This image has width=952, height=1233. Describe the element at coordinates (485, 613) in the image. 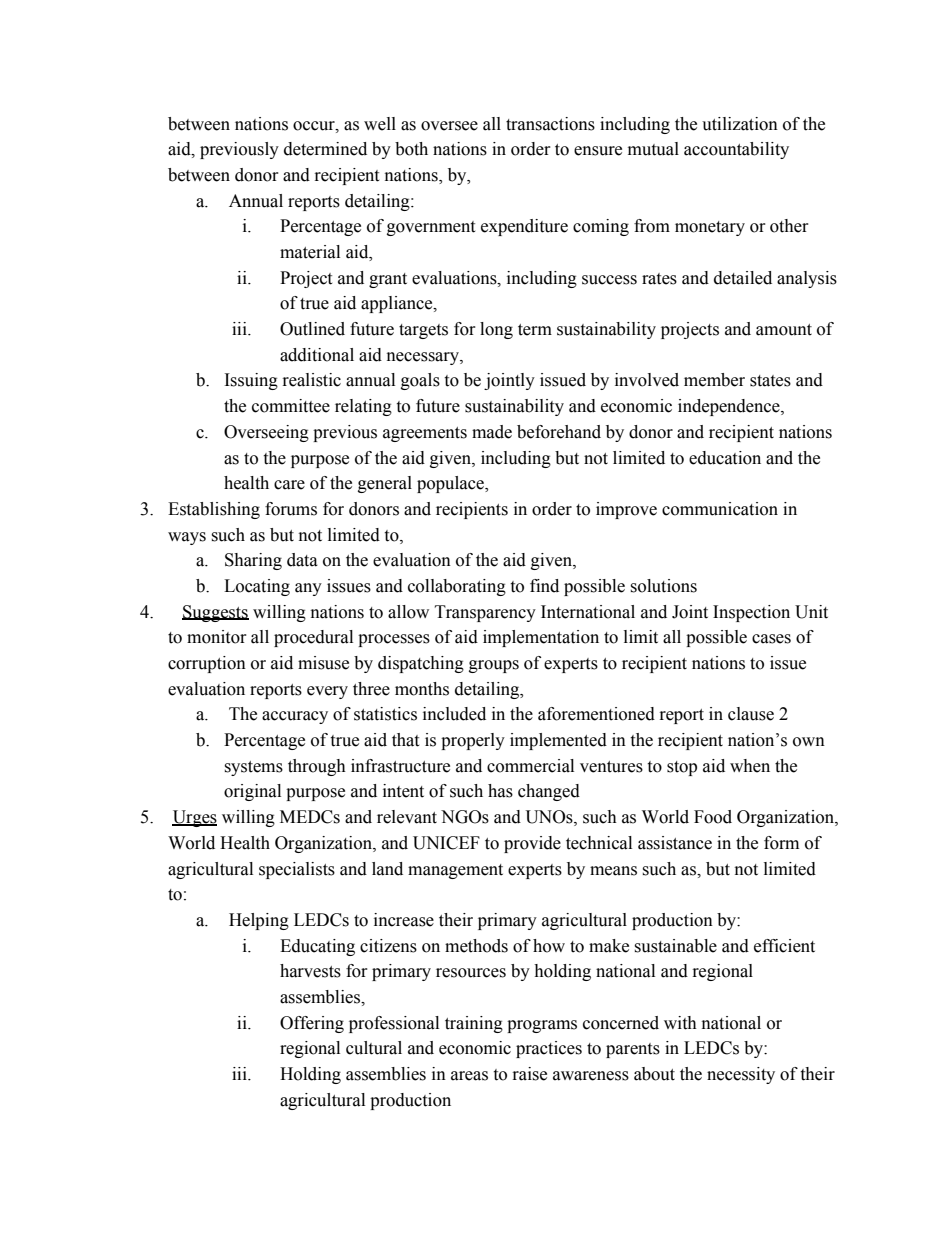

I see `Transparency` at that location.
